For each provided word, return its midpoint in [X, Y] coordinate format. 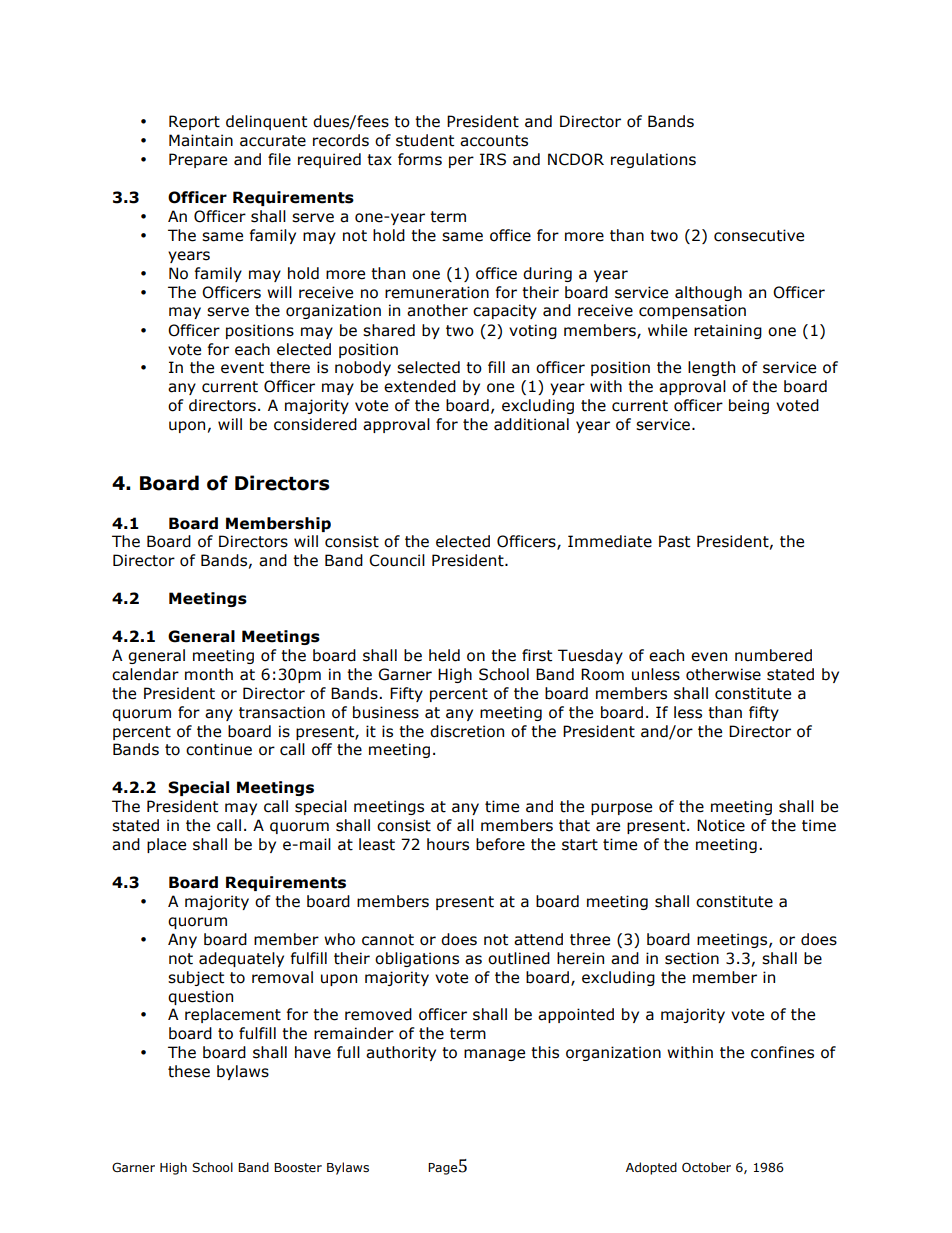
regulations [653, 160]
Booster [298, 1168]
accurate [273, 141]
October [706, 1167]
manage [494, 1055]
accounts [494, 141]
